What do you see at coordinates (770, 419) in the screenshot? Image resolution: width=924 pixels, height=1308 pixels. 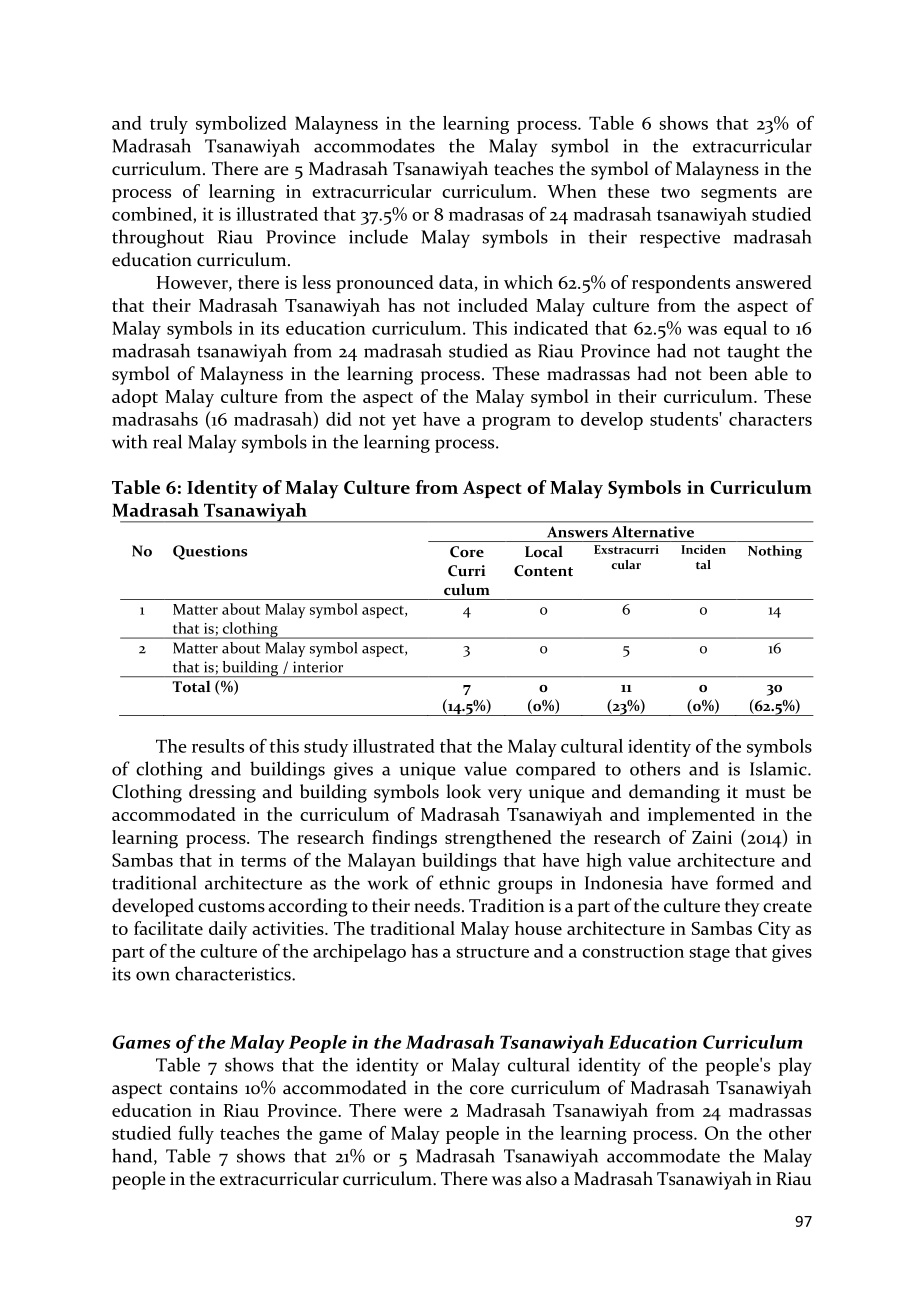 I see `characters` at bounding box center [770, 419].
